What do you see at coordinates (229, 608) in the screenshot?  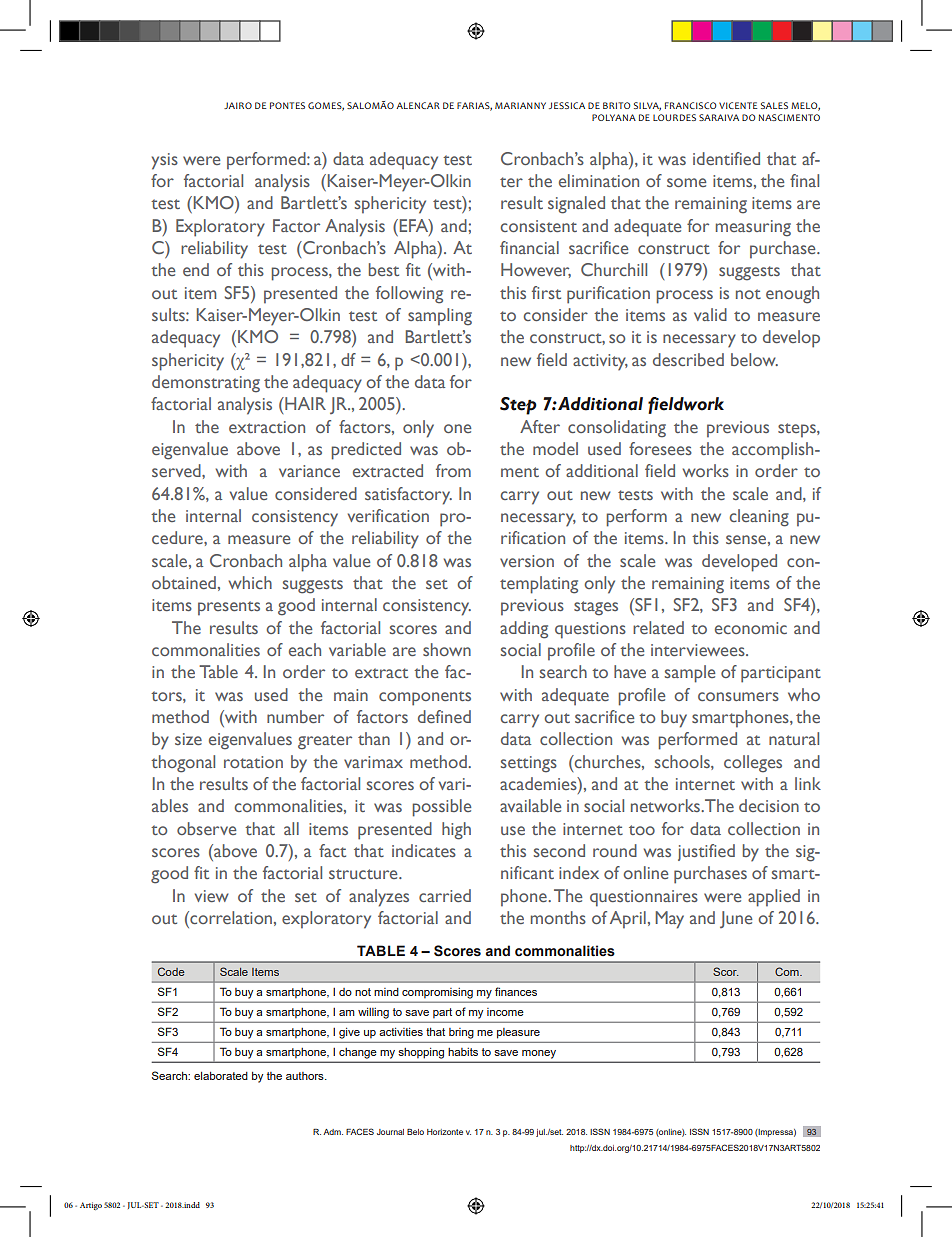 I see `presents` at bounding box center [229, 608].
